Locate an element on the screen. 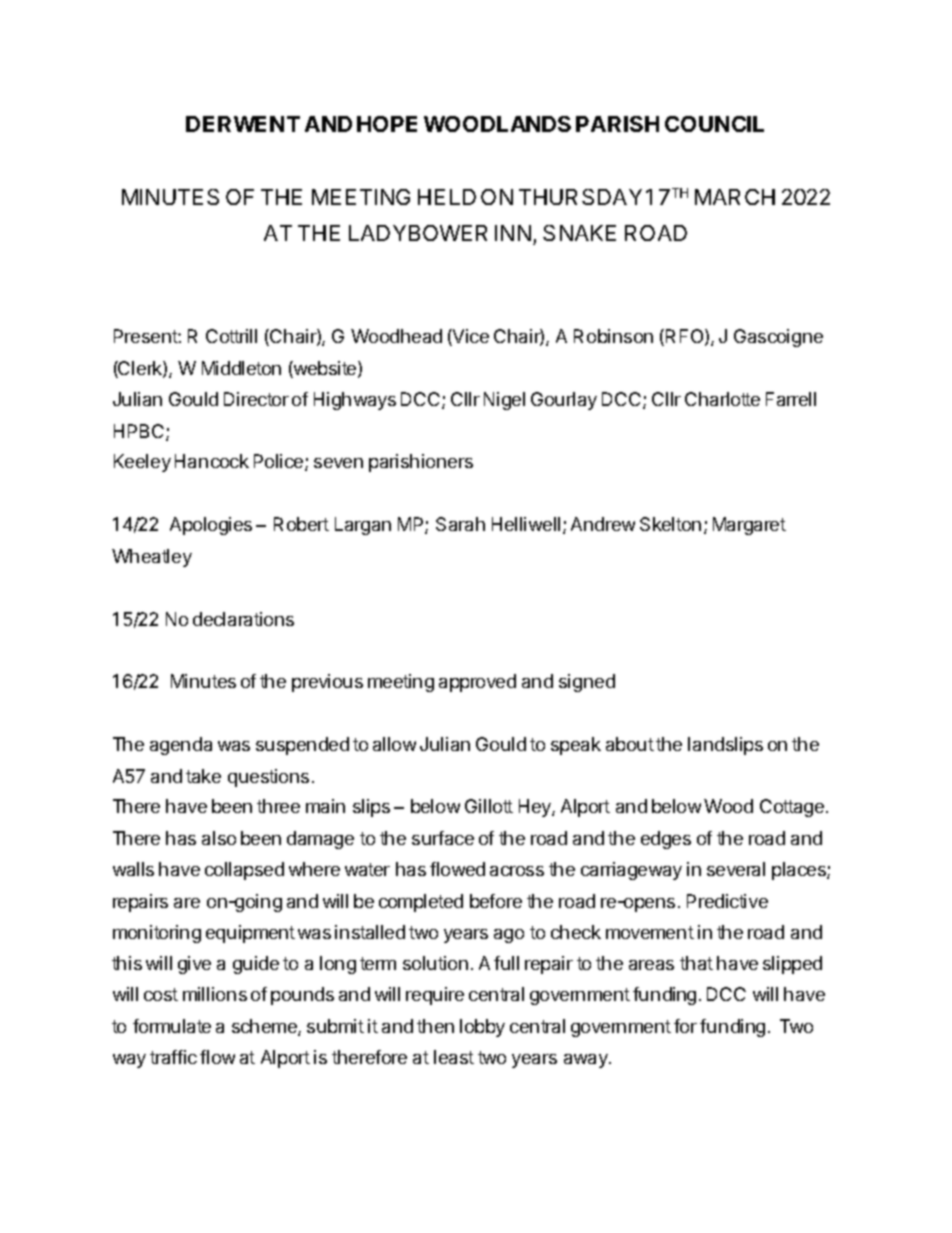 The height and width of the screenshot is (1233, 952). HELD is located at coordinates (447, 197).
